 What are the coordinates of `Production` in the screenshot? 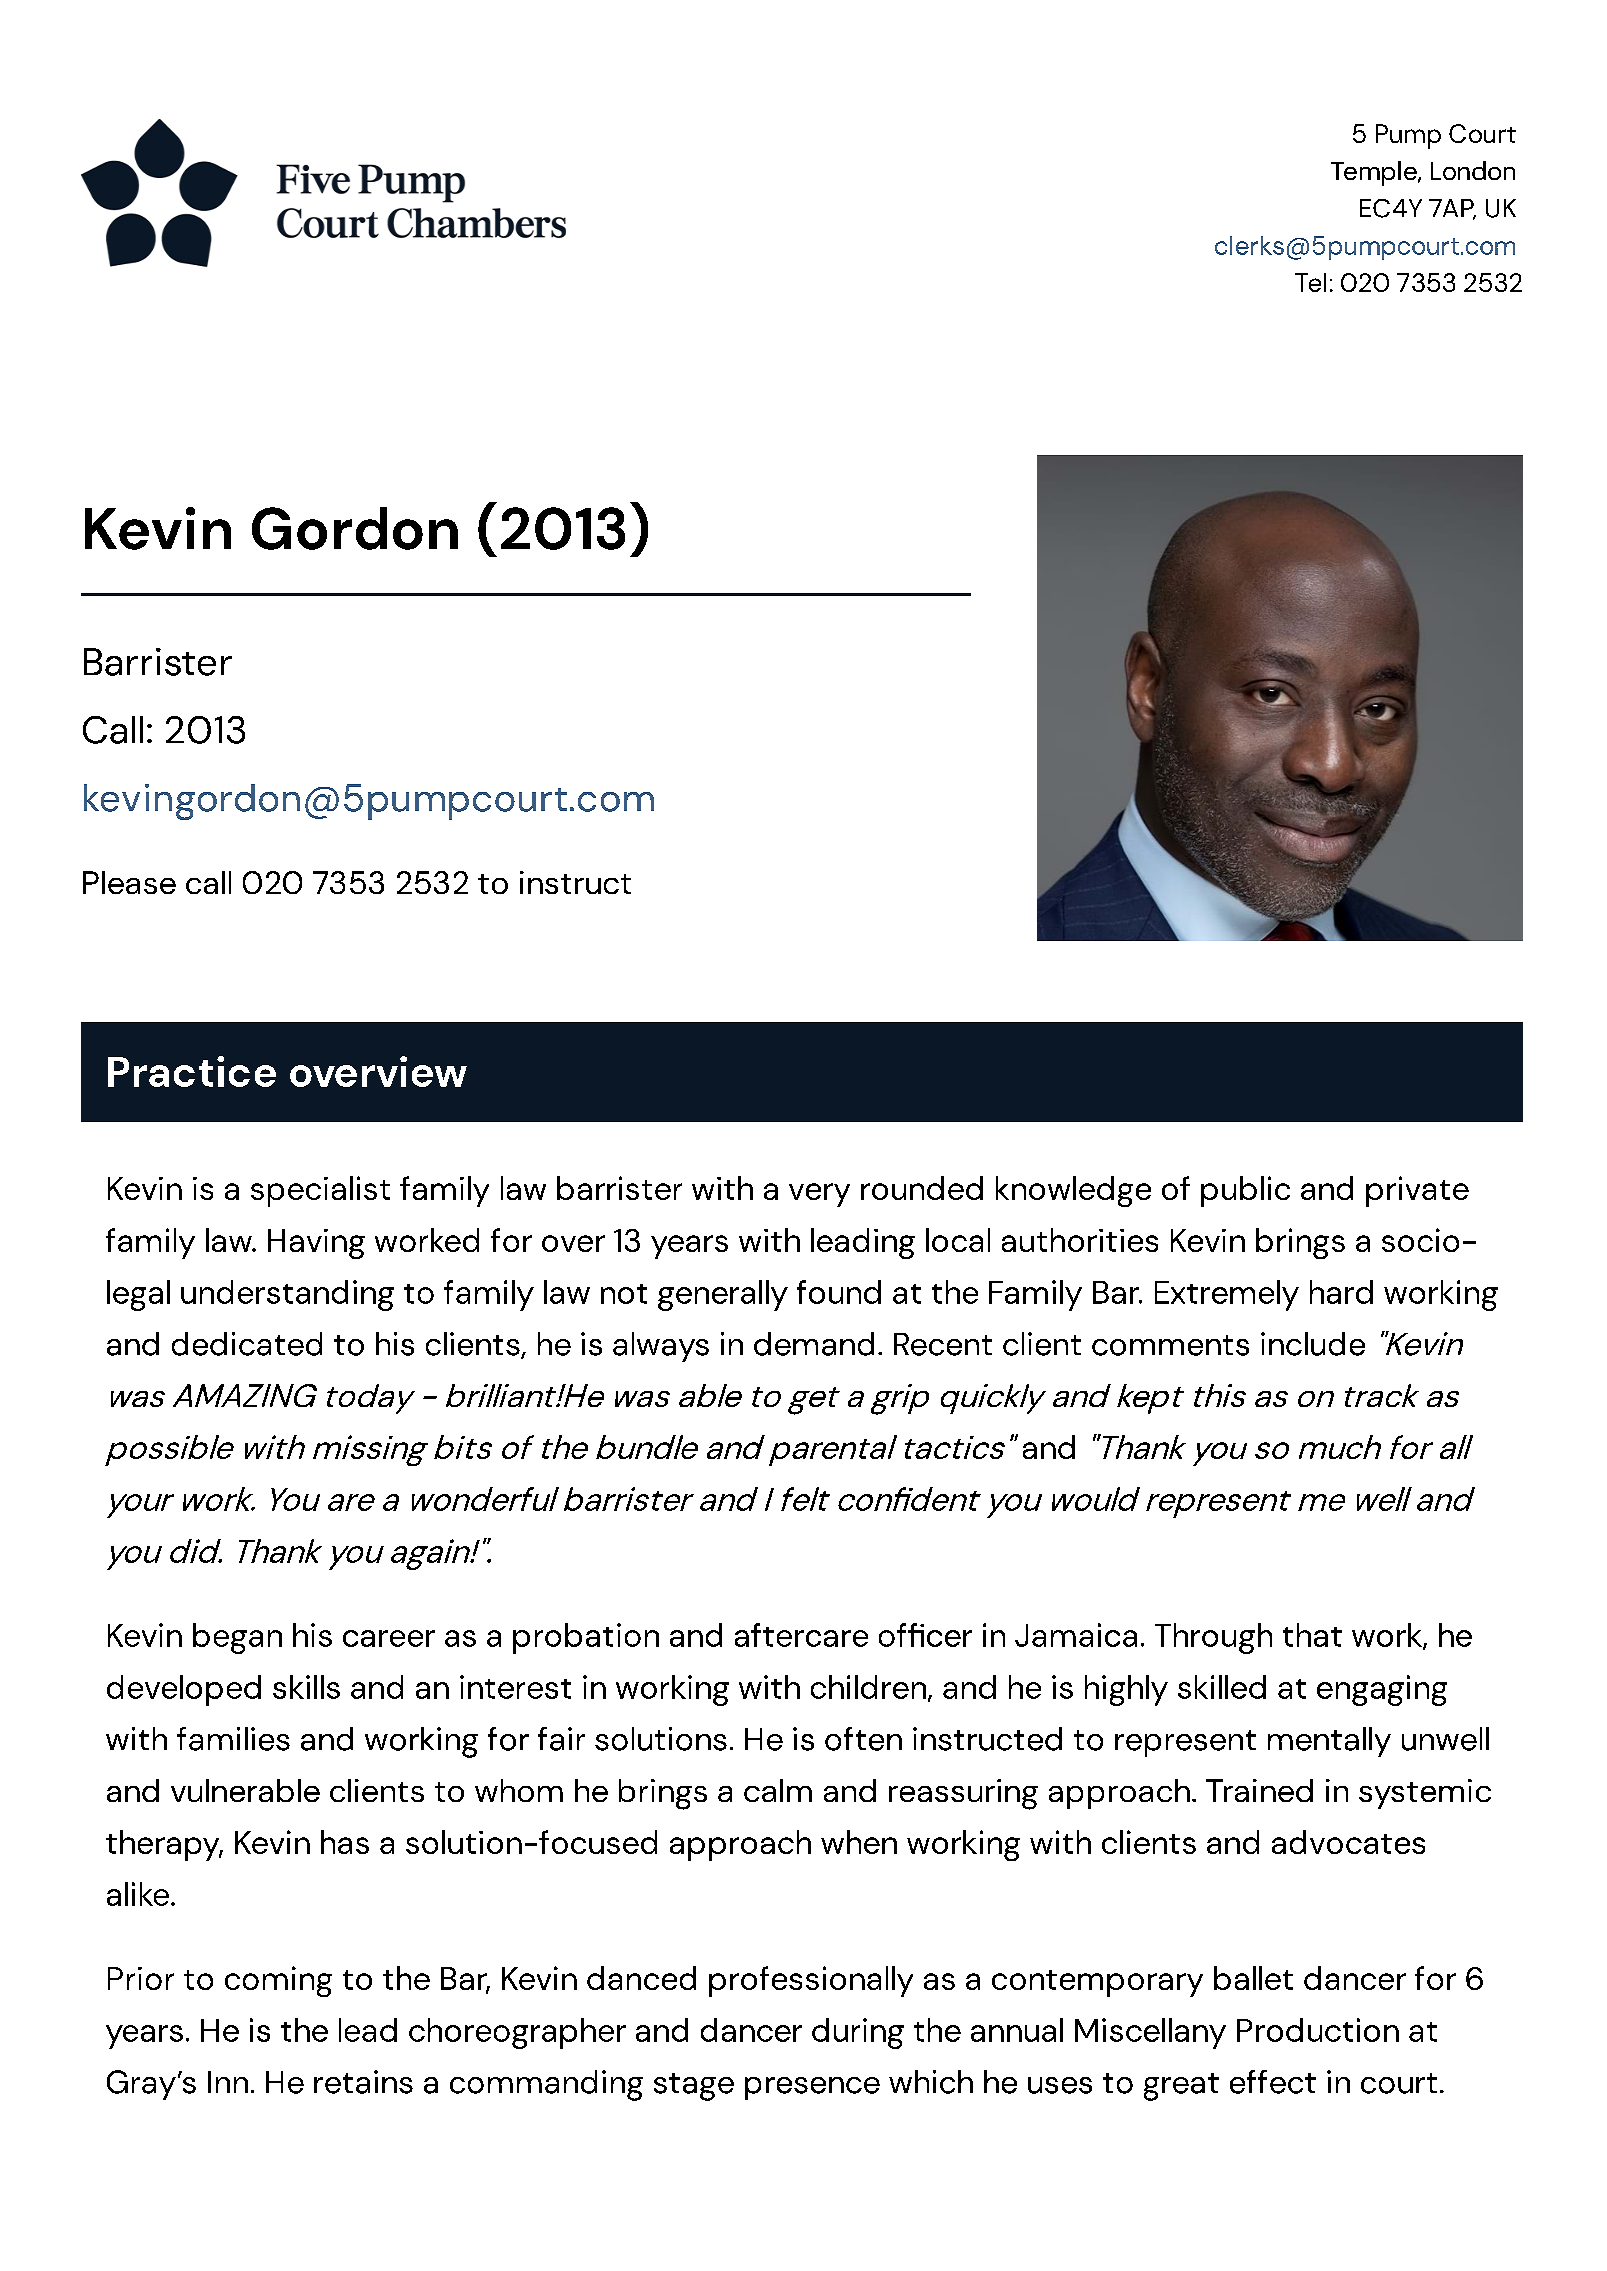 It's located at (1318, 2030).
